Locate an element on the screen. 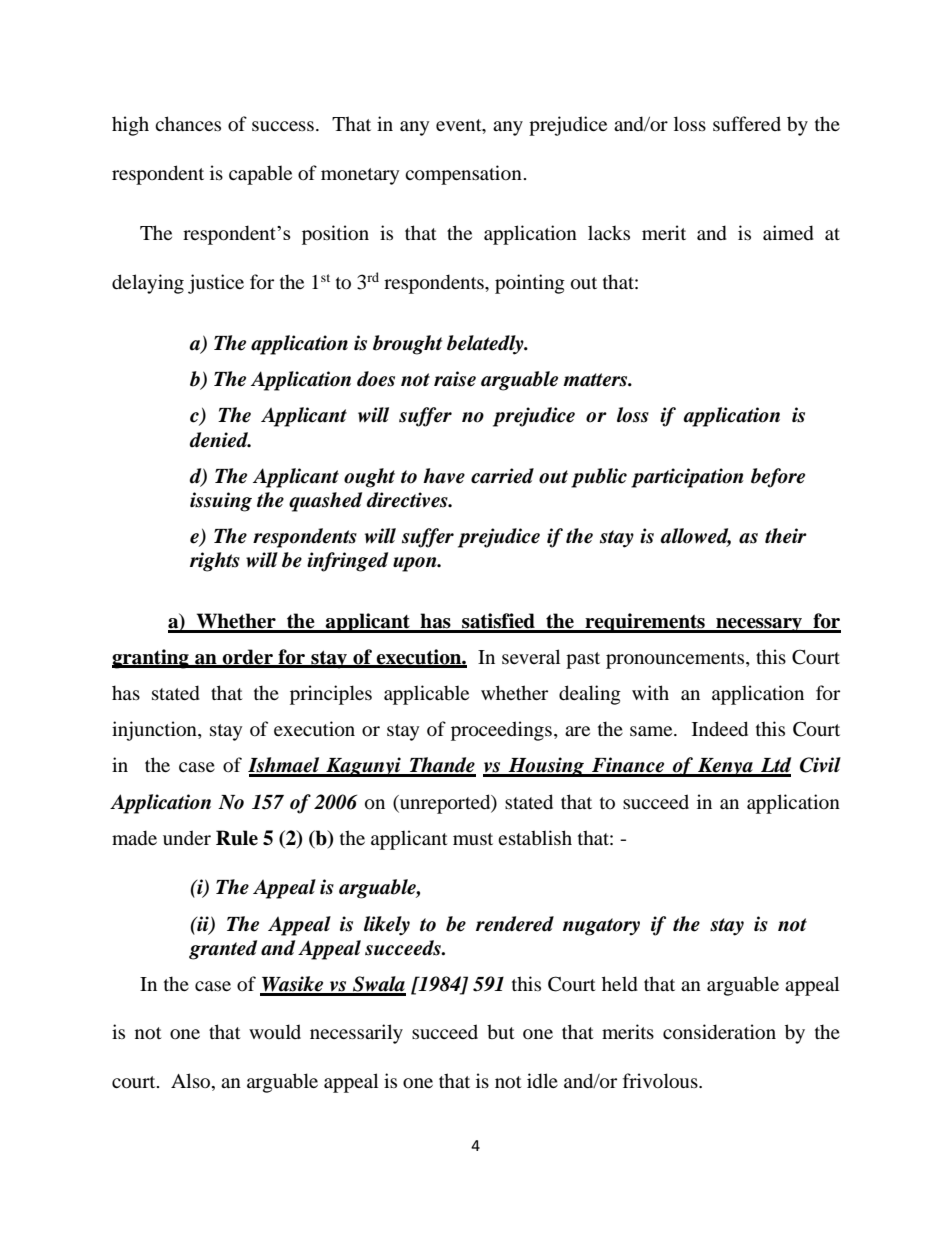 This screenshot has height=1233, width=952. denied is located at coordinates (219, 440).
